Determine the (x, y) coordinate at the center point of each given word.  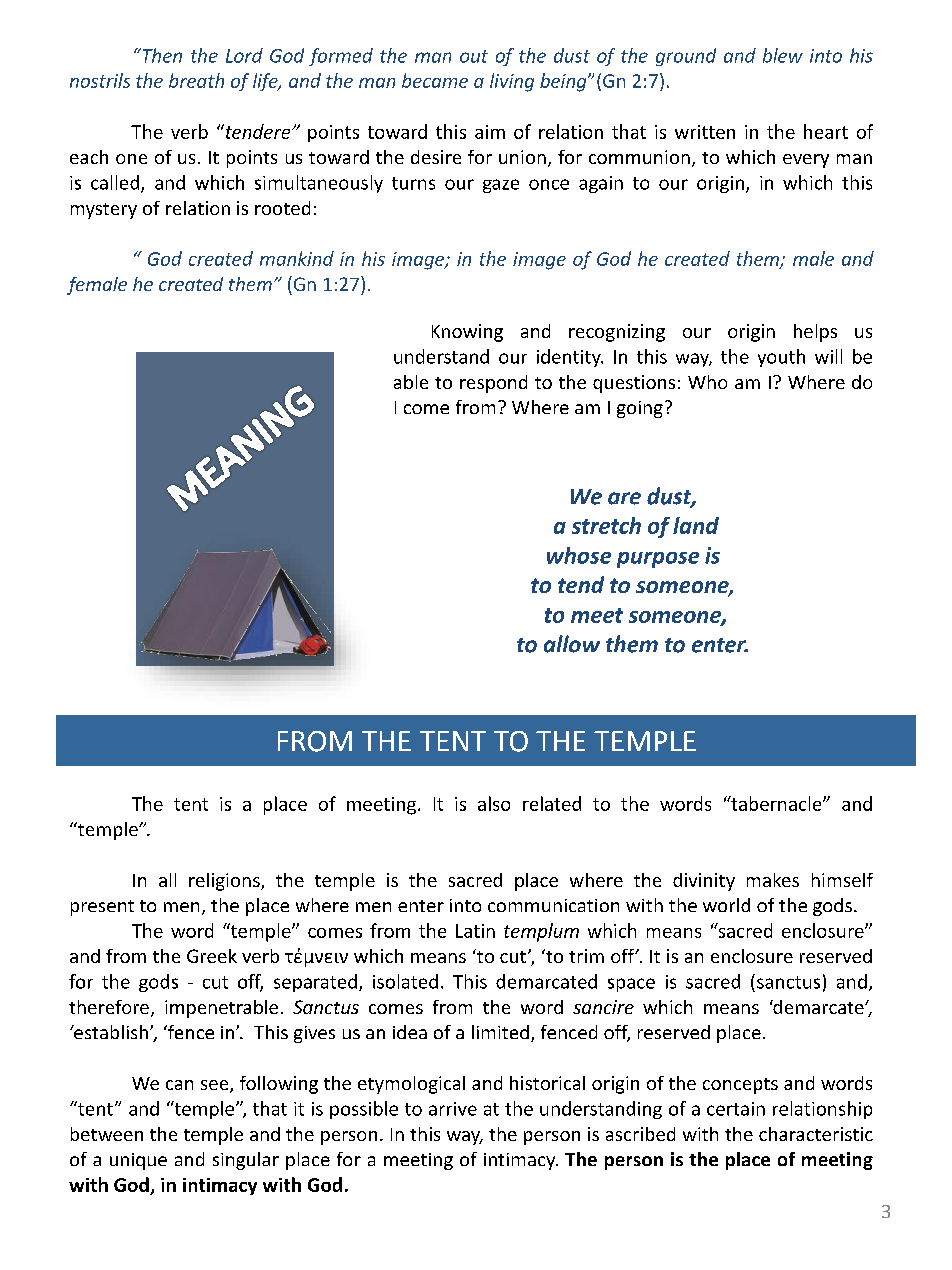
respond (493, 384)
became (435, 80)
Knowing (467, 333)
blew (783, 55)
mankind (297, 258)
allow (572, 644)
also (494, 803)
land (696, 525)
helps (815, 333)
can (179, 1085)
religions (225, 882)
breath (196, 80)
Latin (475, 931)
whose (579, 555)
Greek (212, 956)
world (726, 905)
